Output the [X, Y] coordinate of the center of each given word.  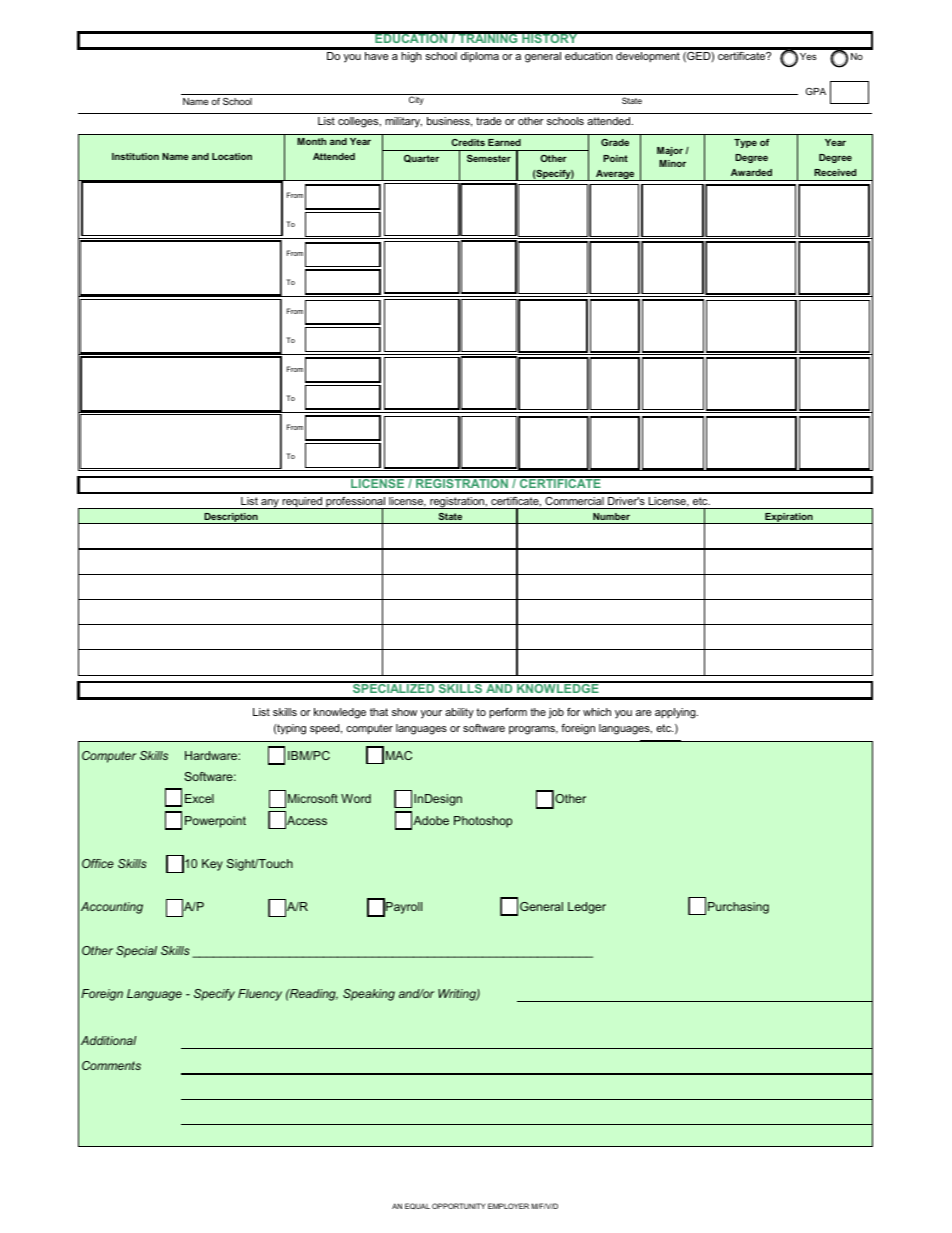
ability [459, 713]
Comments [111, 1065]
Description [231, 518]
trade [488, 121]
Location [232, 156]
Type [745, 143]
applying [676, 713]
